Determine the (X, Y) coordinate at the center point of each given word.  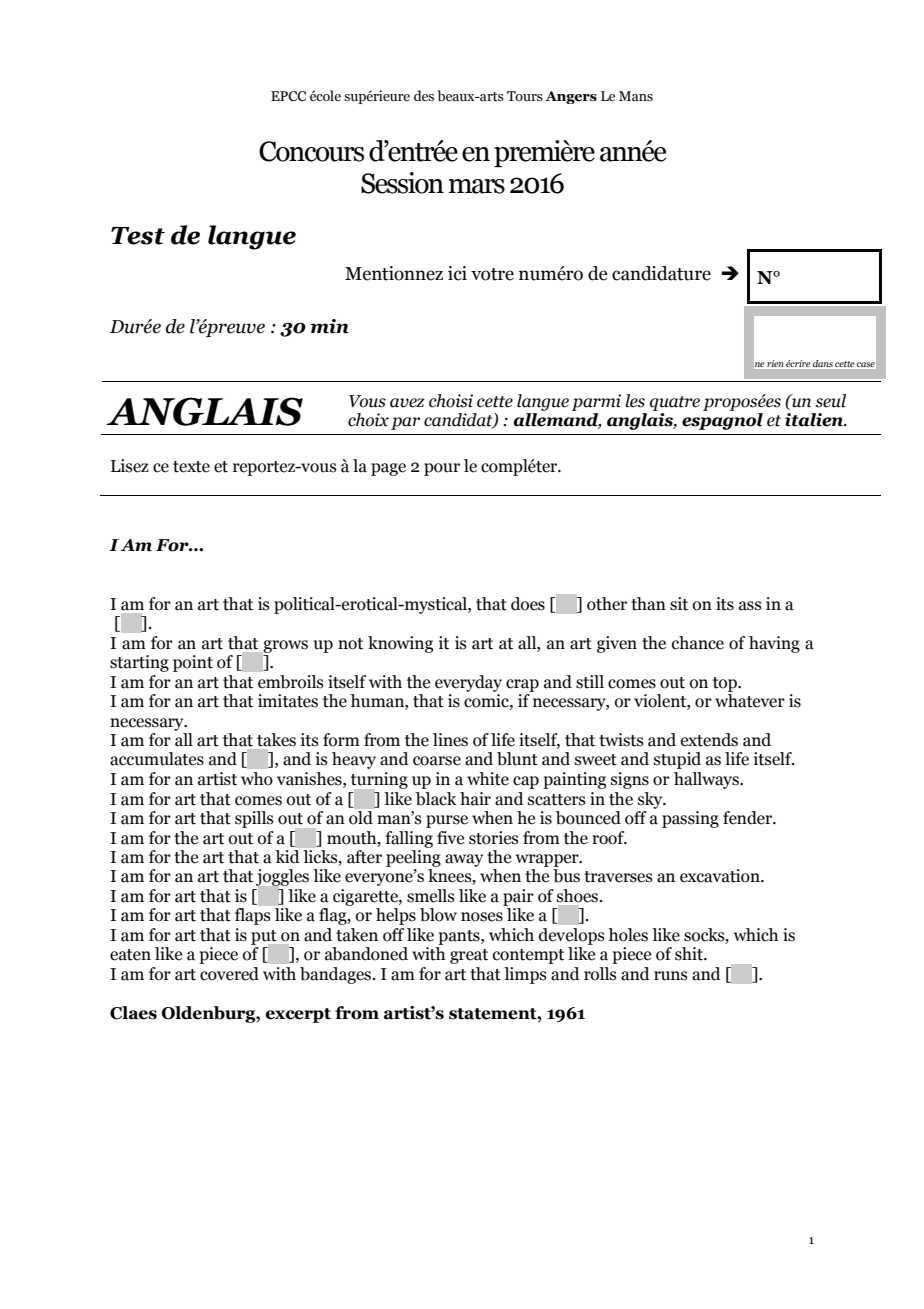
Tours (525, 96)
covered (229, 974)
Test (138, 236)
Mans (636, 96)
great (469, 956)
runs (671, 976)
